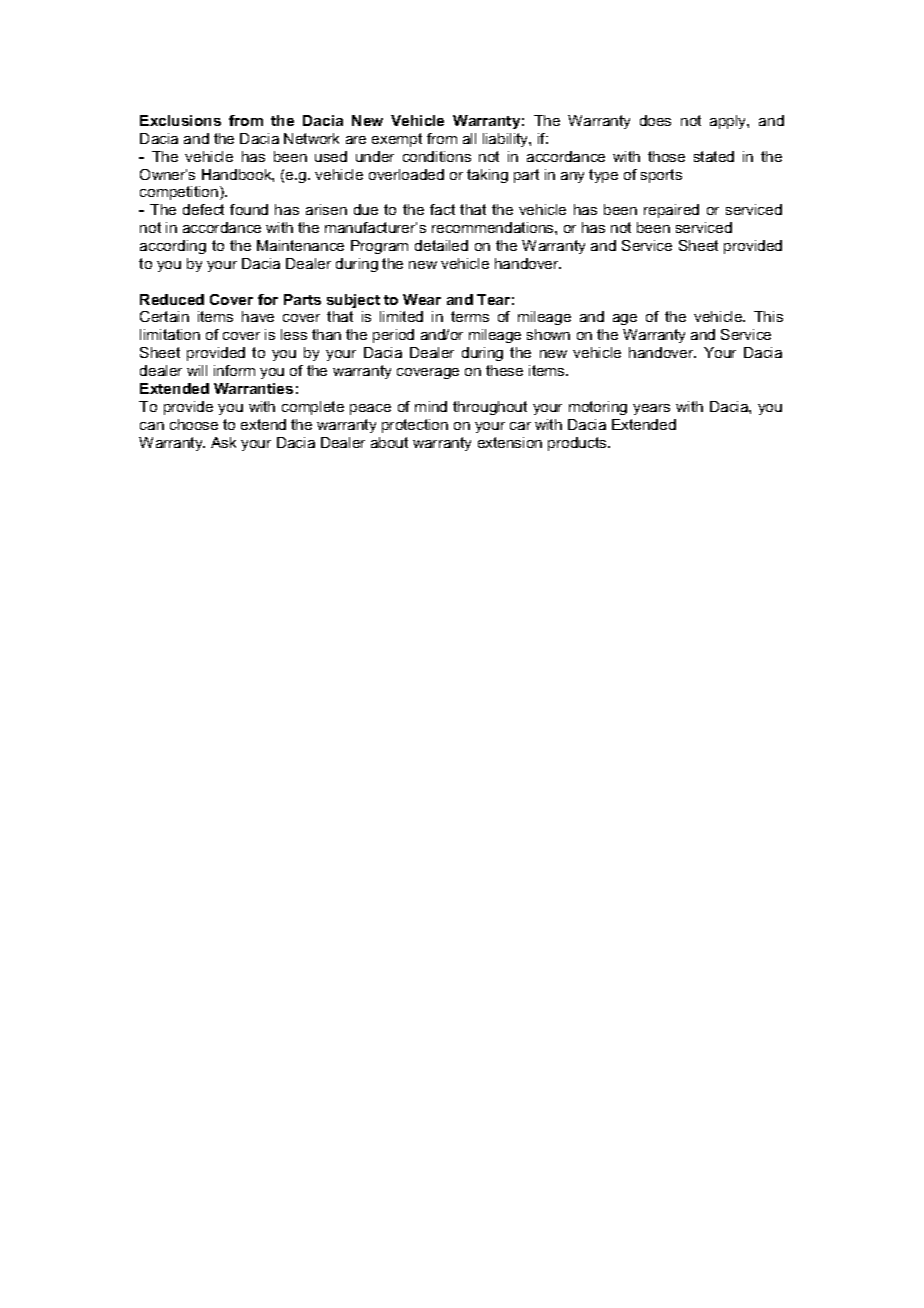 The width and height of the image is (924, 1308). Describe the element at coordinates (655, 120) in the image. I see `does` at that location.
